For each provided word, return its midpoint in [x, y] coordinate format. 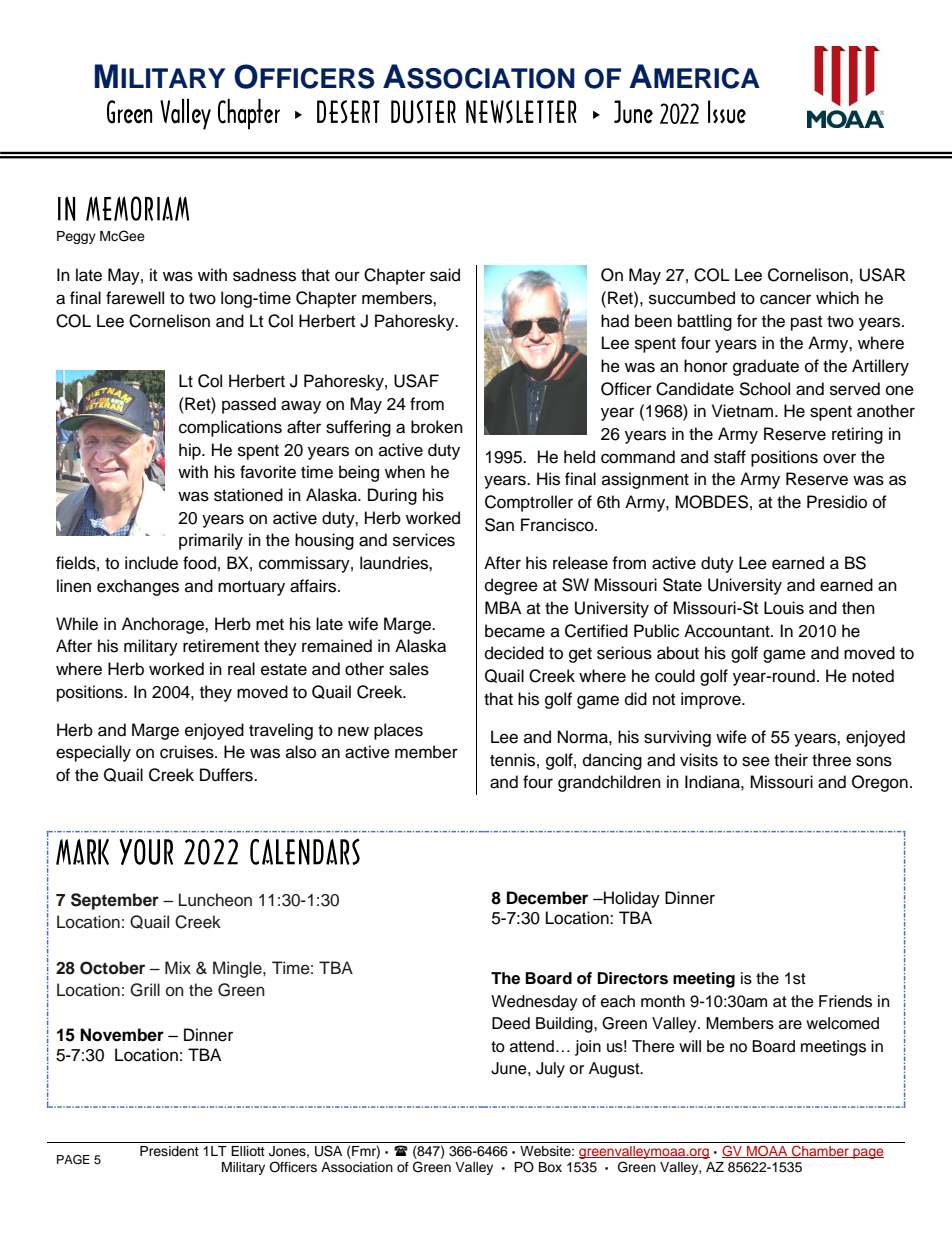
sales [409, 669]
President [169, 1151]
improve [712, 700]
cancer [785, 299]
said [445, 275]
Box [550, 1167]
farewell [135, 298]
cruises [188, 752]
